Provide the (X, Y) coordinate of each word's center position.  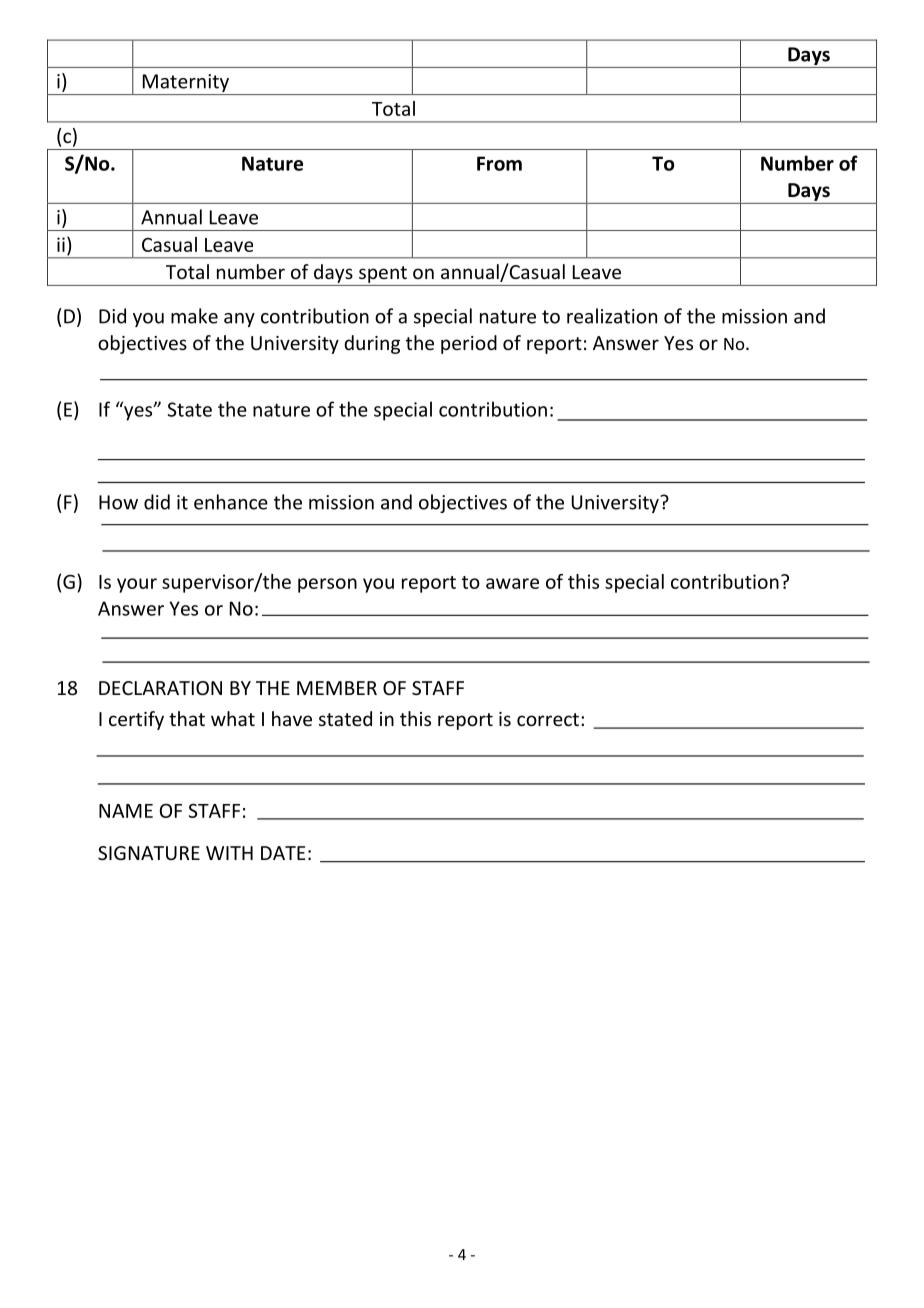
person (327, 585)
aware (512, 583)
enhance (231, 502)
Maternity (185, 84)
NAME (126, 811)
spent (383, 274)
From (499, 163)
